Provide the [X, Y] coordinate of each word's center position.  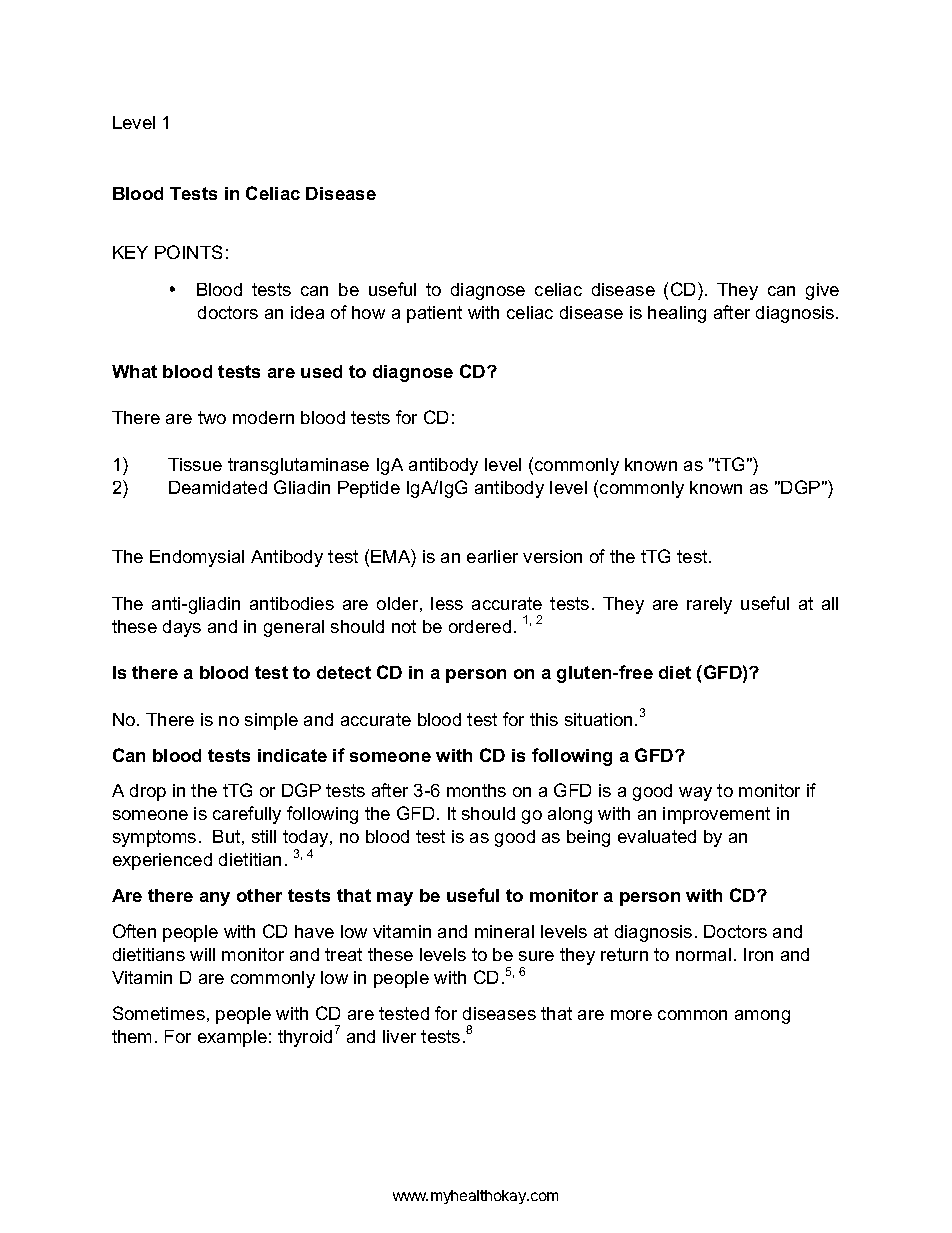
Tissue [195, 464]
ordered [480, 626]
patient [434, 314]
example [232, 1038]
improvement [716, 815]
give [822, 291]
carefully [247, 815]
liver [399, 1036]
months [476, 790]
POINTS [188, 252]
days [182, 628]
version [552, 556]
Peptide [369, 489]
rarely [709, 605]
